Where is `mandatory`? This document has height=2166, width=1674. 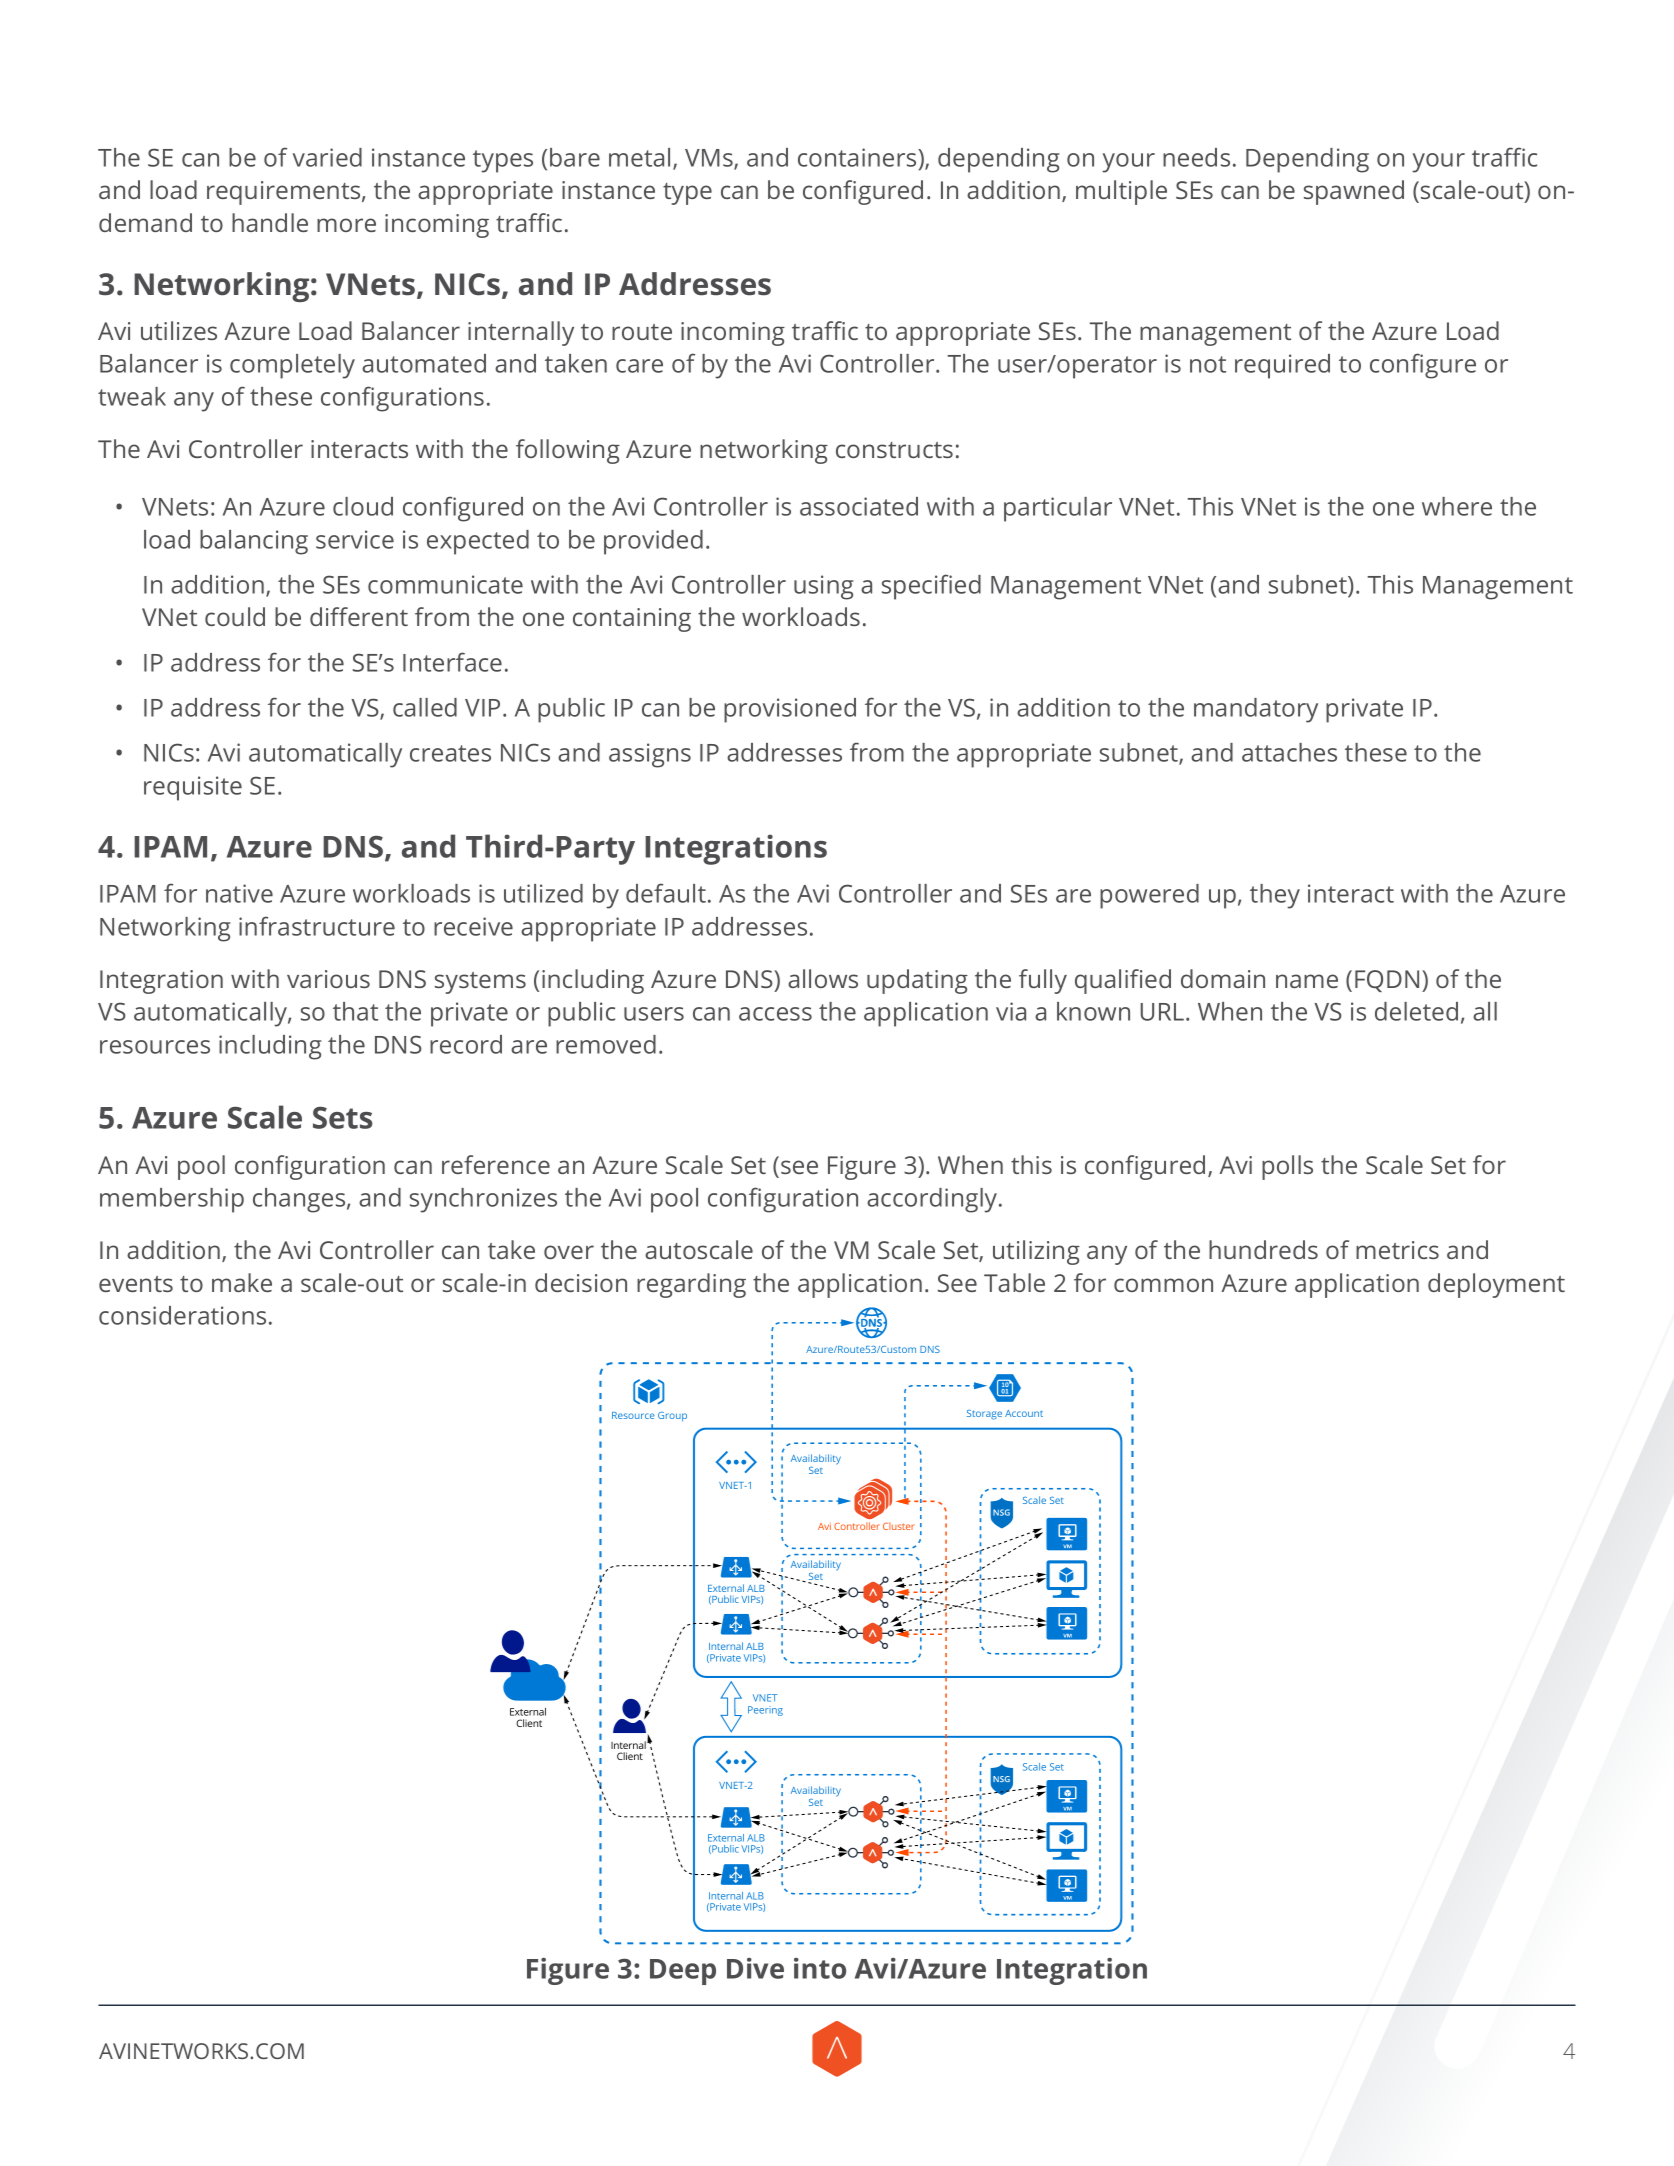
mandatory is located at coordinates (1256, 710).
